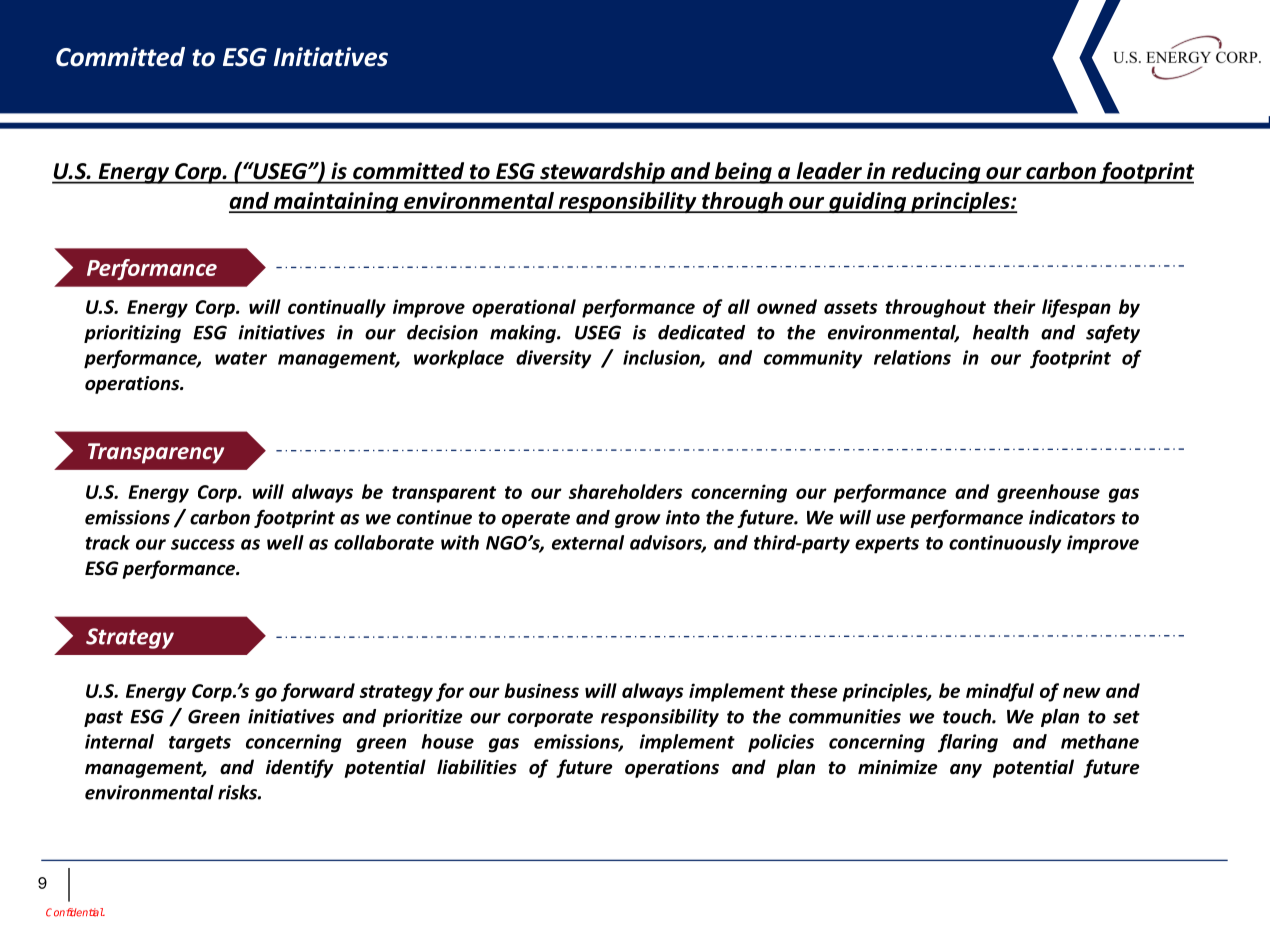 The width and height of the screenshot is (1270, 952). Describe the element at coordinates (241, 358) in the screenshot. I see `water` at that location.
